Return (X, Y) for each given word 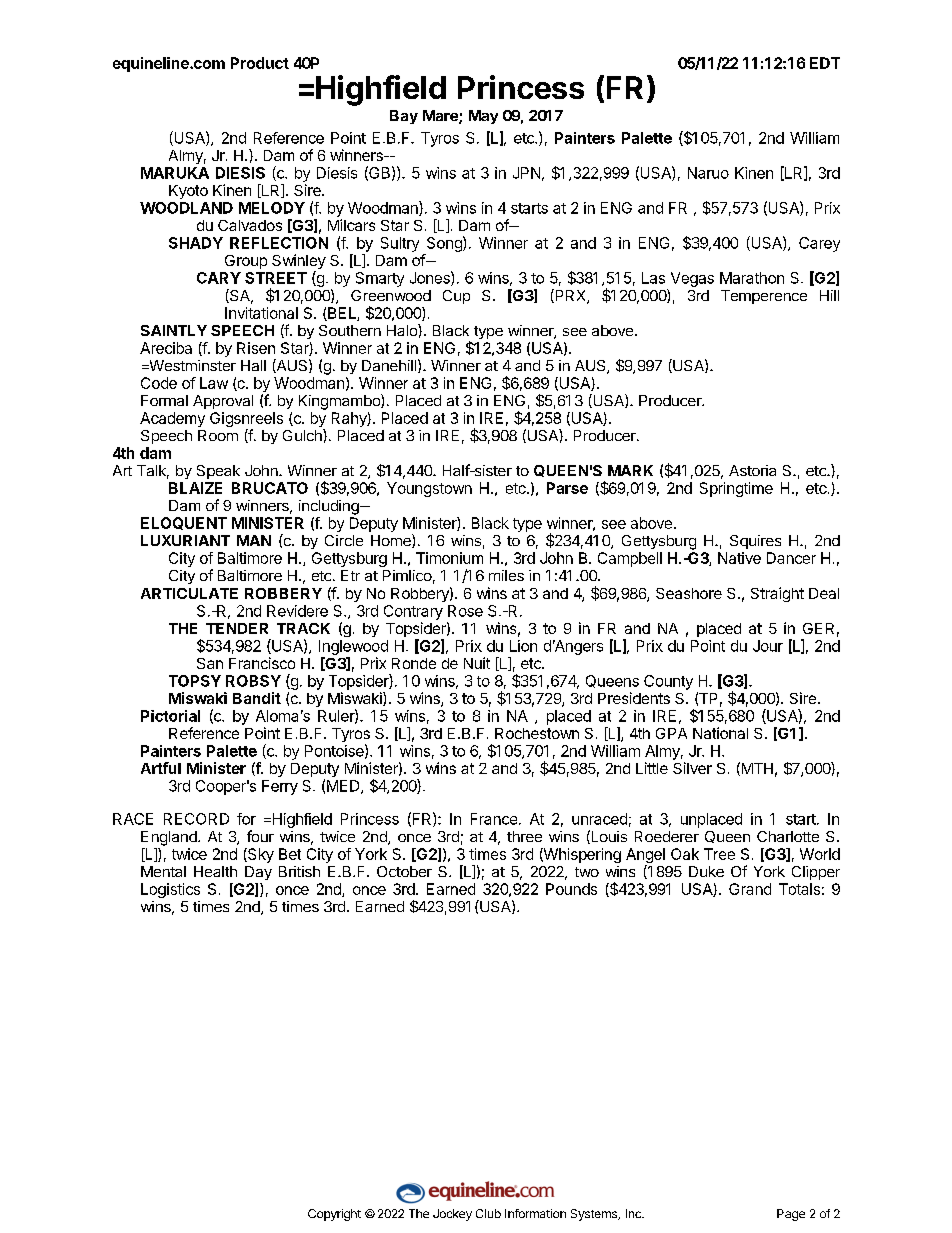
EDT (825, 63)
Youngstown (429, 489)
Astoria (752, 470)
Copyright (334, 1215)
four (260, 836)
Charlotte (788, 836)
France (494, 819)
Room (218, 435)
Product (260, 63)
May (483, 117)
